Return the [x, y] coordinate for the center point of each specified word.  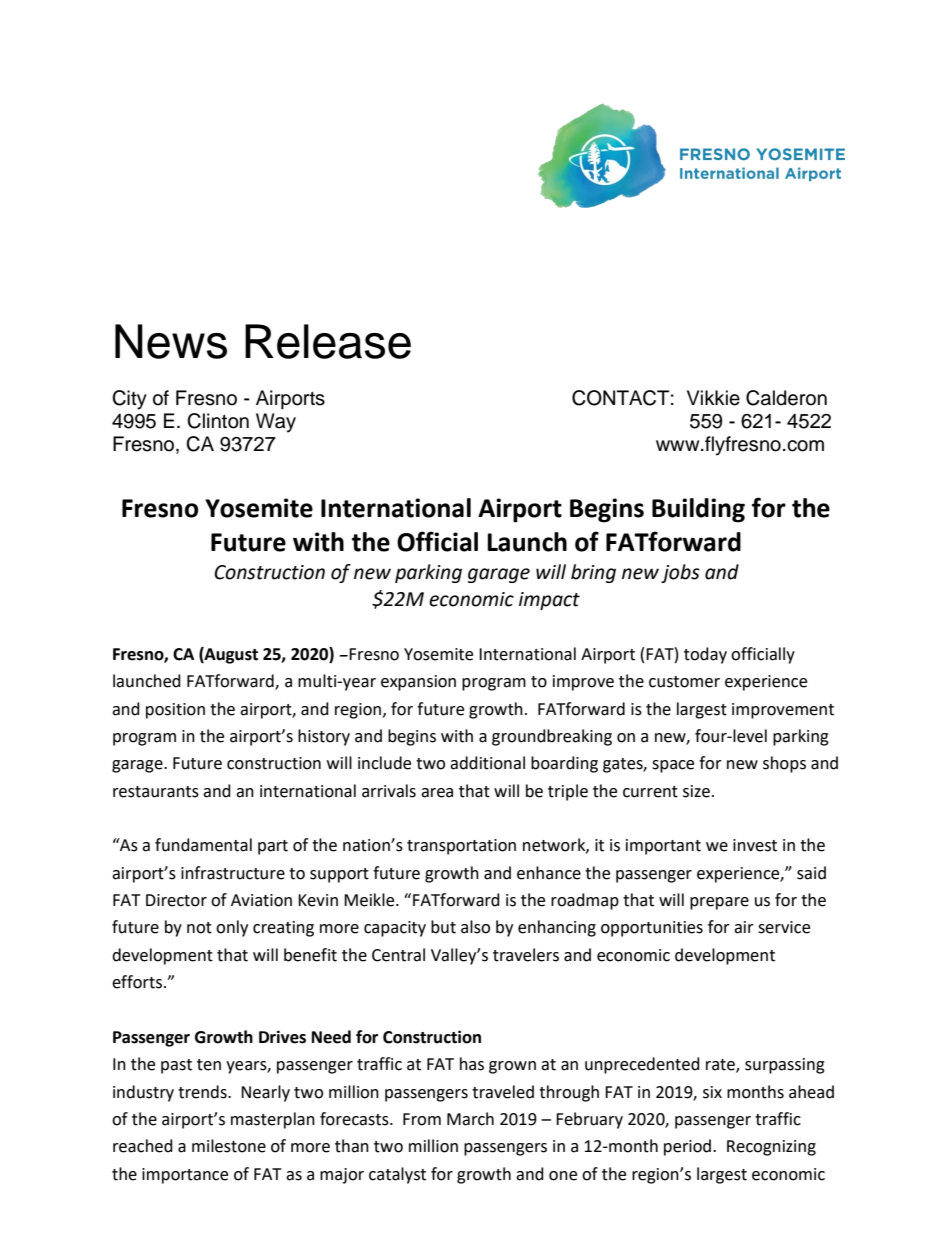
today [705, 655]
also [475, 927]
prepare [719, 903]
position [175, 711]
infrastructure [233, 873]
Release [328, 341]
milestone [229, 1146]
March [470, 1119]
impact [549, 601]
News [171, 341]
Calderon [786, 398]
